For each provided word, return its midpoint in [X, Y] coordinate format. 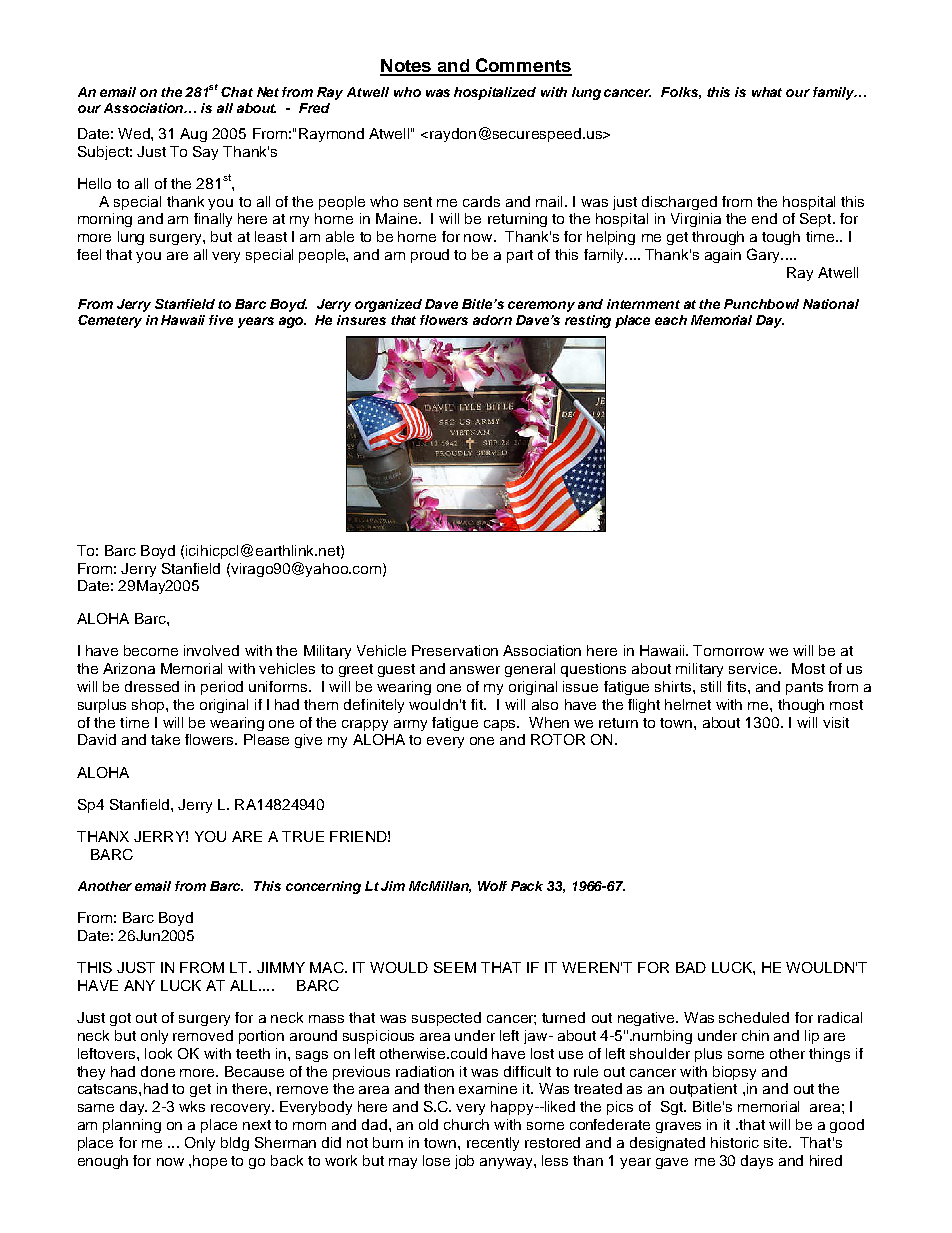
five [221, 320]
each [671, 320]
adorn [492, 320]
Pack [527, 886]
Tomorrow [728, 650]
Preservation [455, 650]
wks [192, 1106]
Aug [193, 135]
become [151, 650]
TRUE [303, 836]
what [767, 92]
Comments [523, 66]
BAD [691, 967]
